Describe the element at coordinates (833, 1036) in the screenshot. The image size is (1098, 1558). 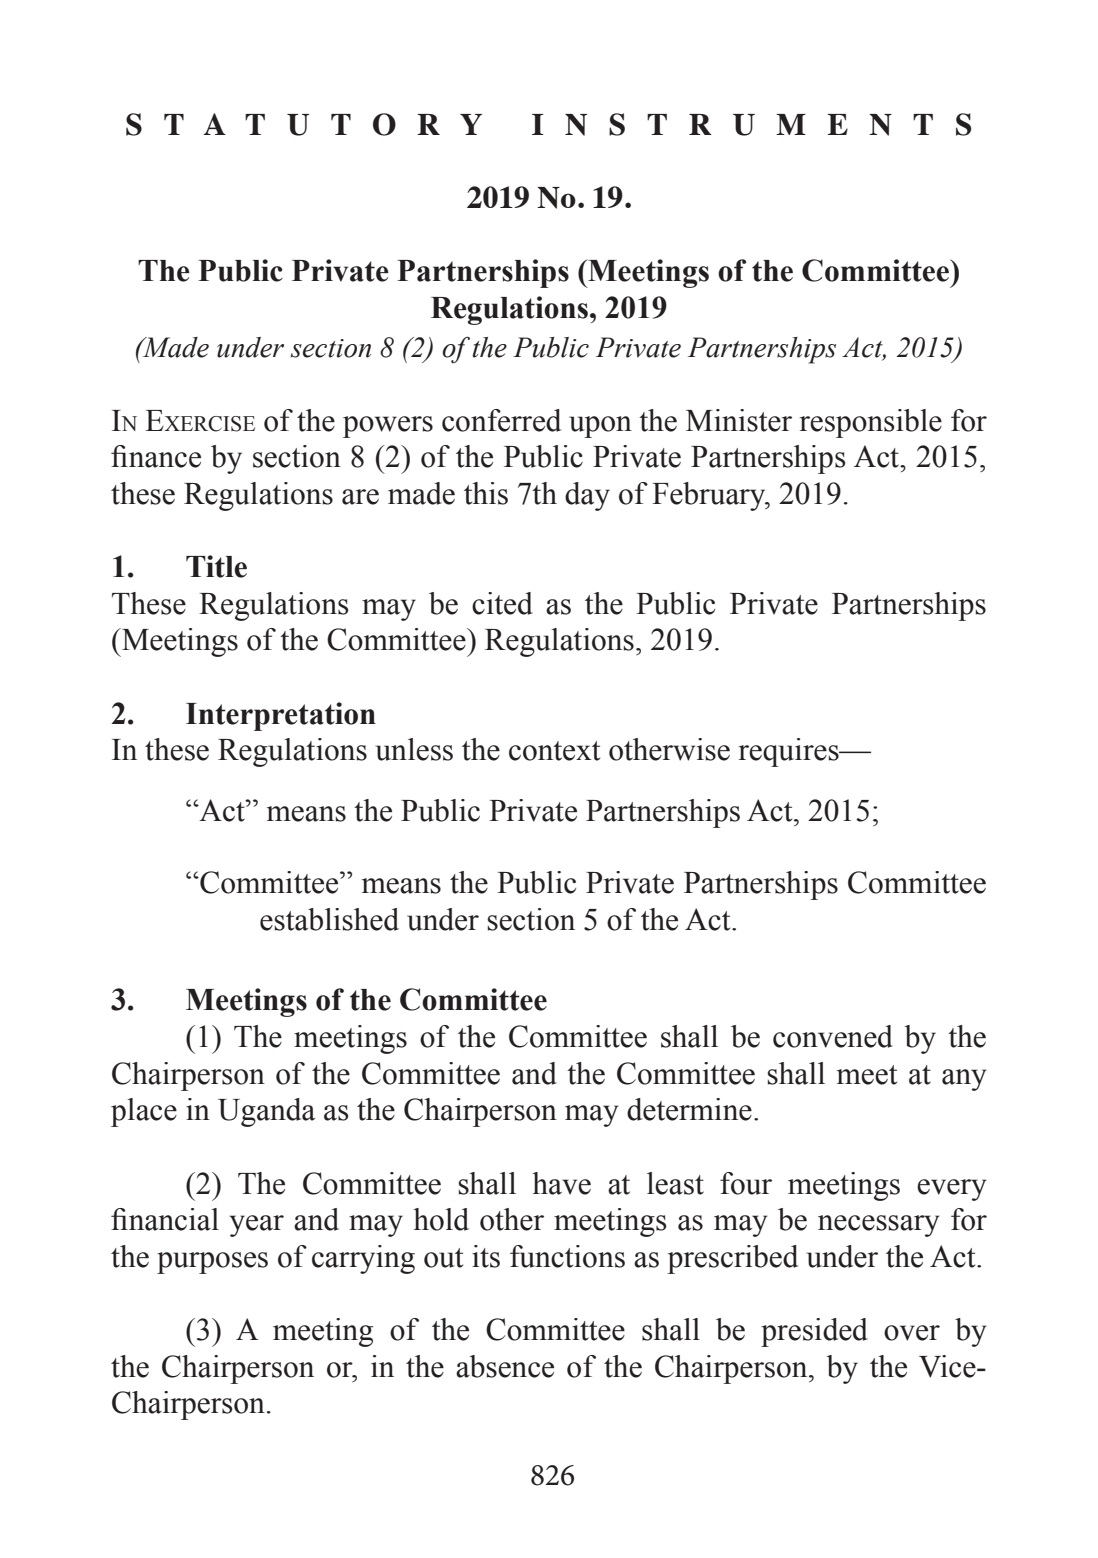
I see `convened` at that location.
